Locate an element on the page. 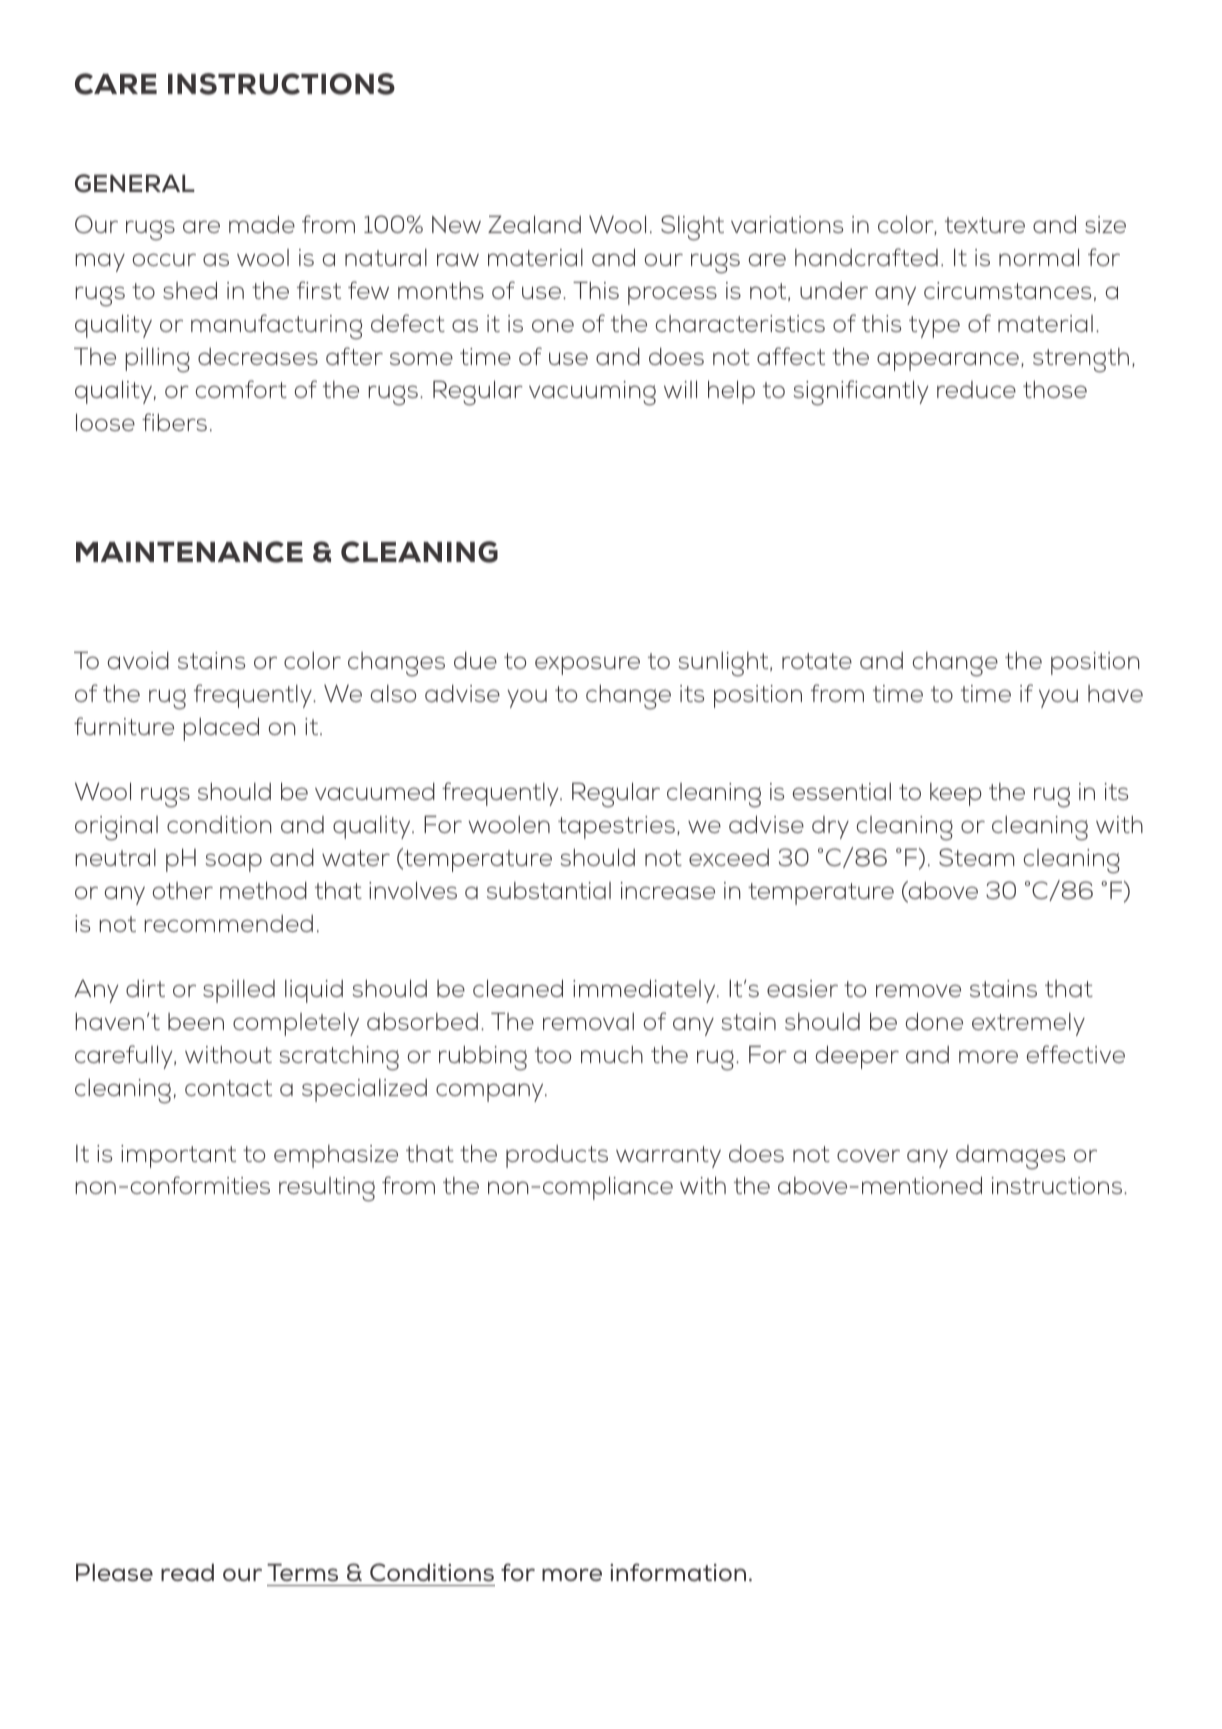 This document has height=1729, width=1222. rotate is located at coordinates (817, 661).
